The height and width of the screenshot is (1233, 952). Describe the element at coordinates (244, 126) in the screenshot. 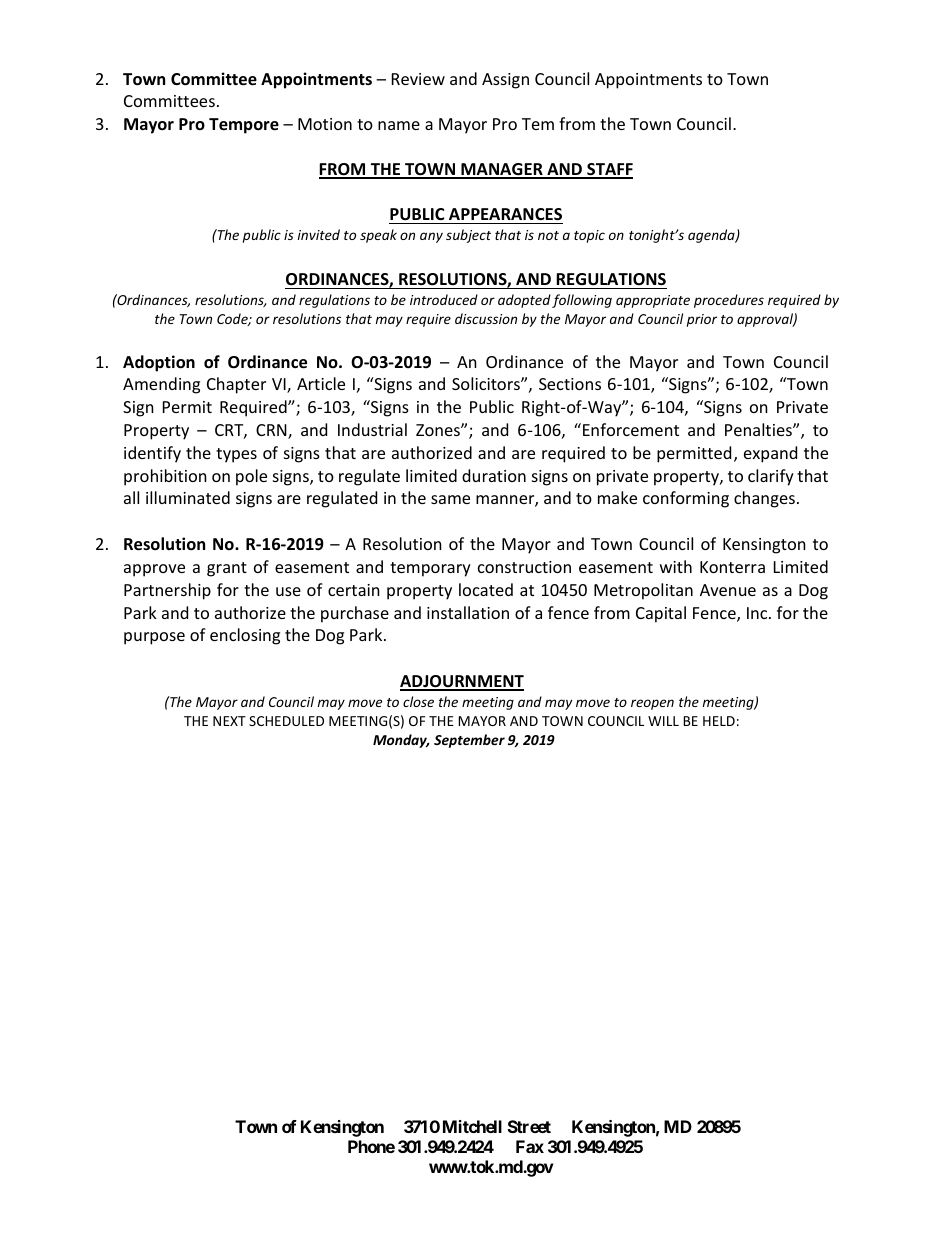

I see `Tempore` at that location.
